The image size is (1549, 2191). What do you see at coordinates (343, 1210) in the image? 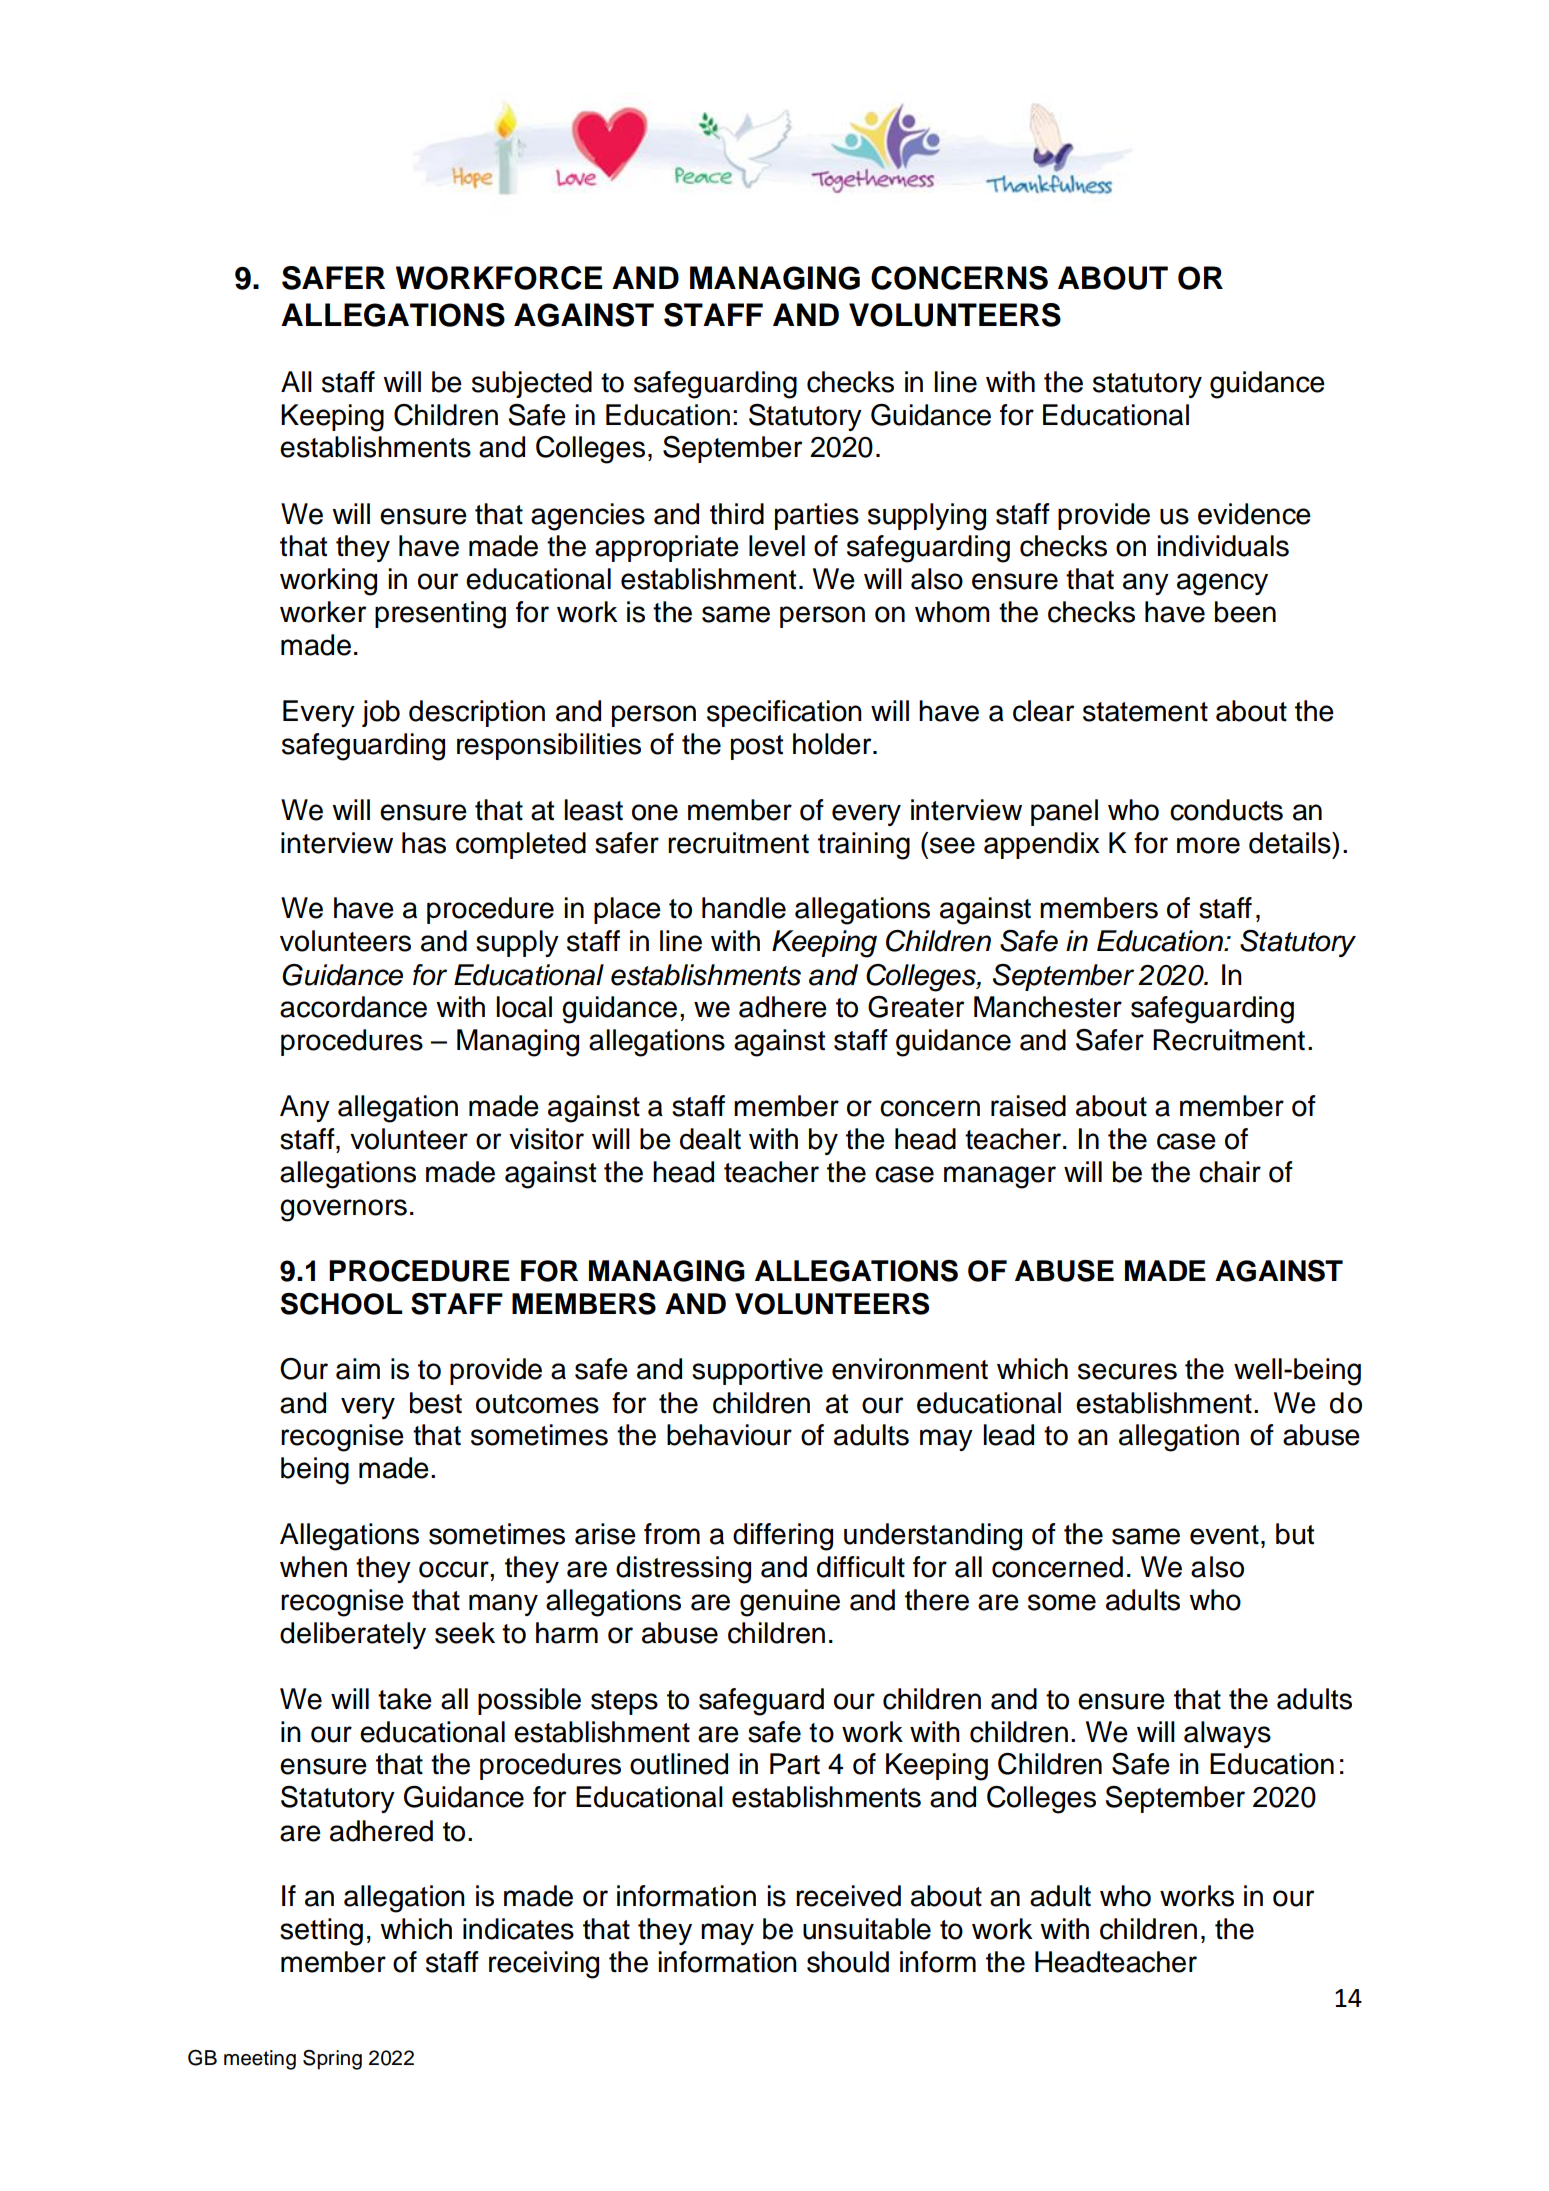
I see `governors` at bounding box center [343, 1210].
